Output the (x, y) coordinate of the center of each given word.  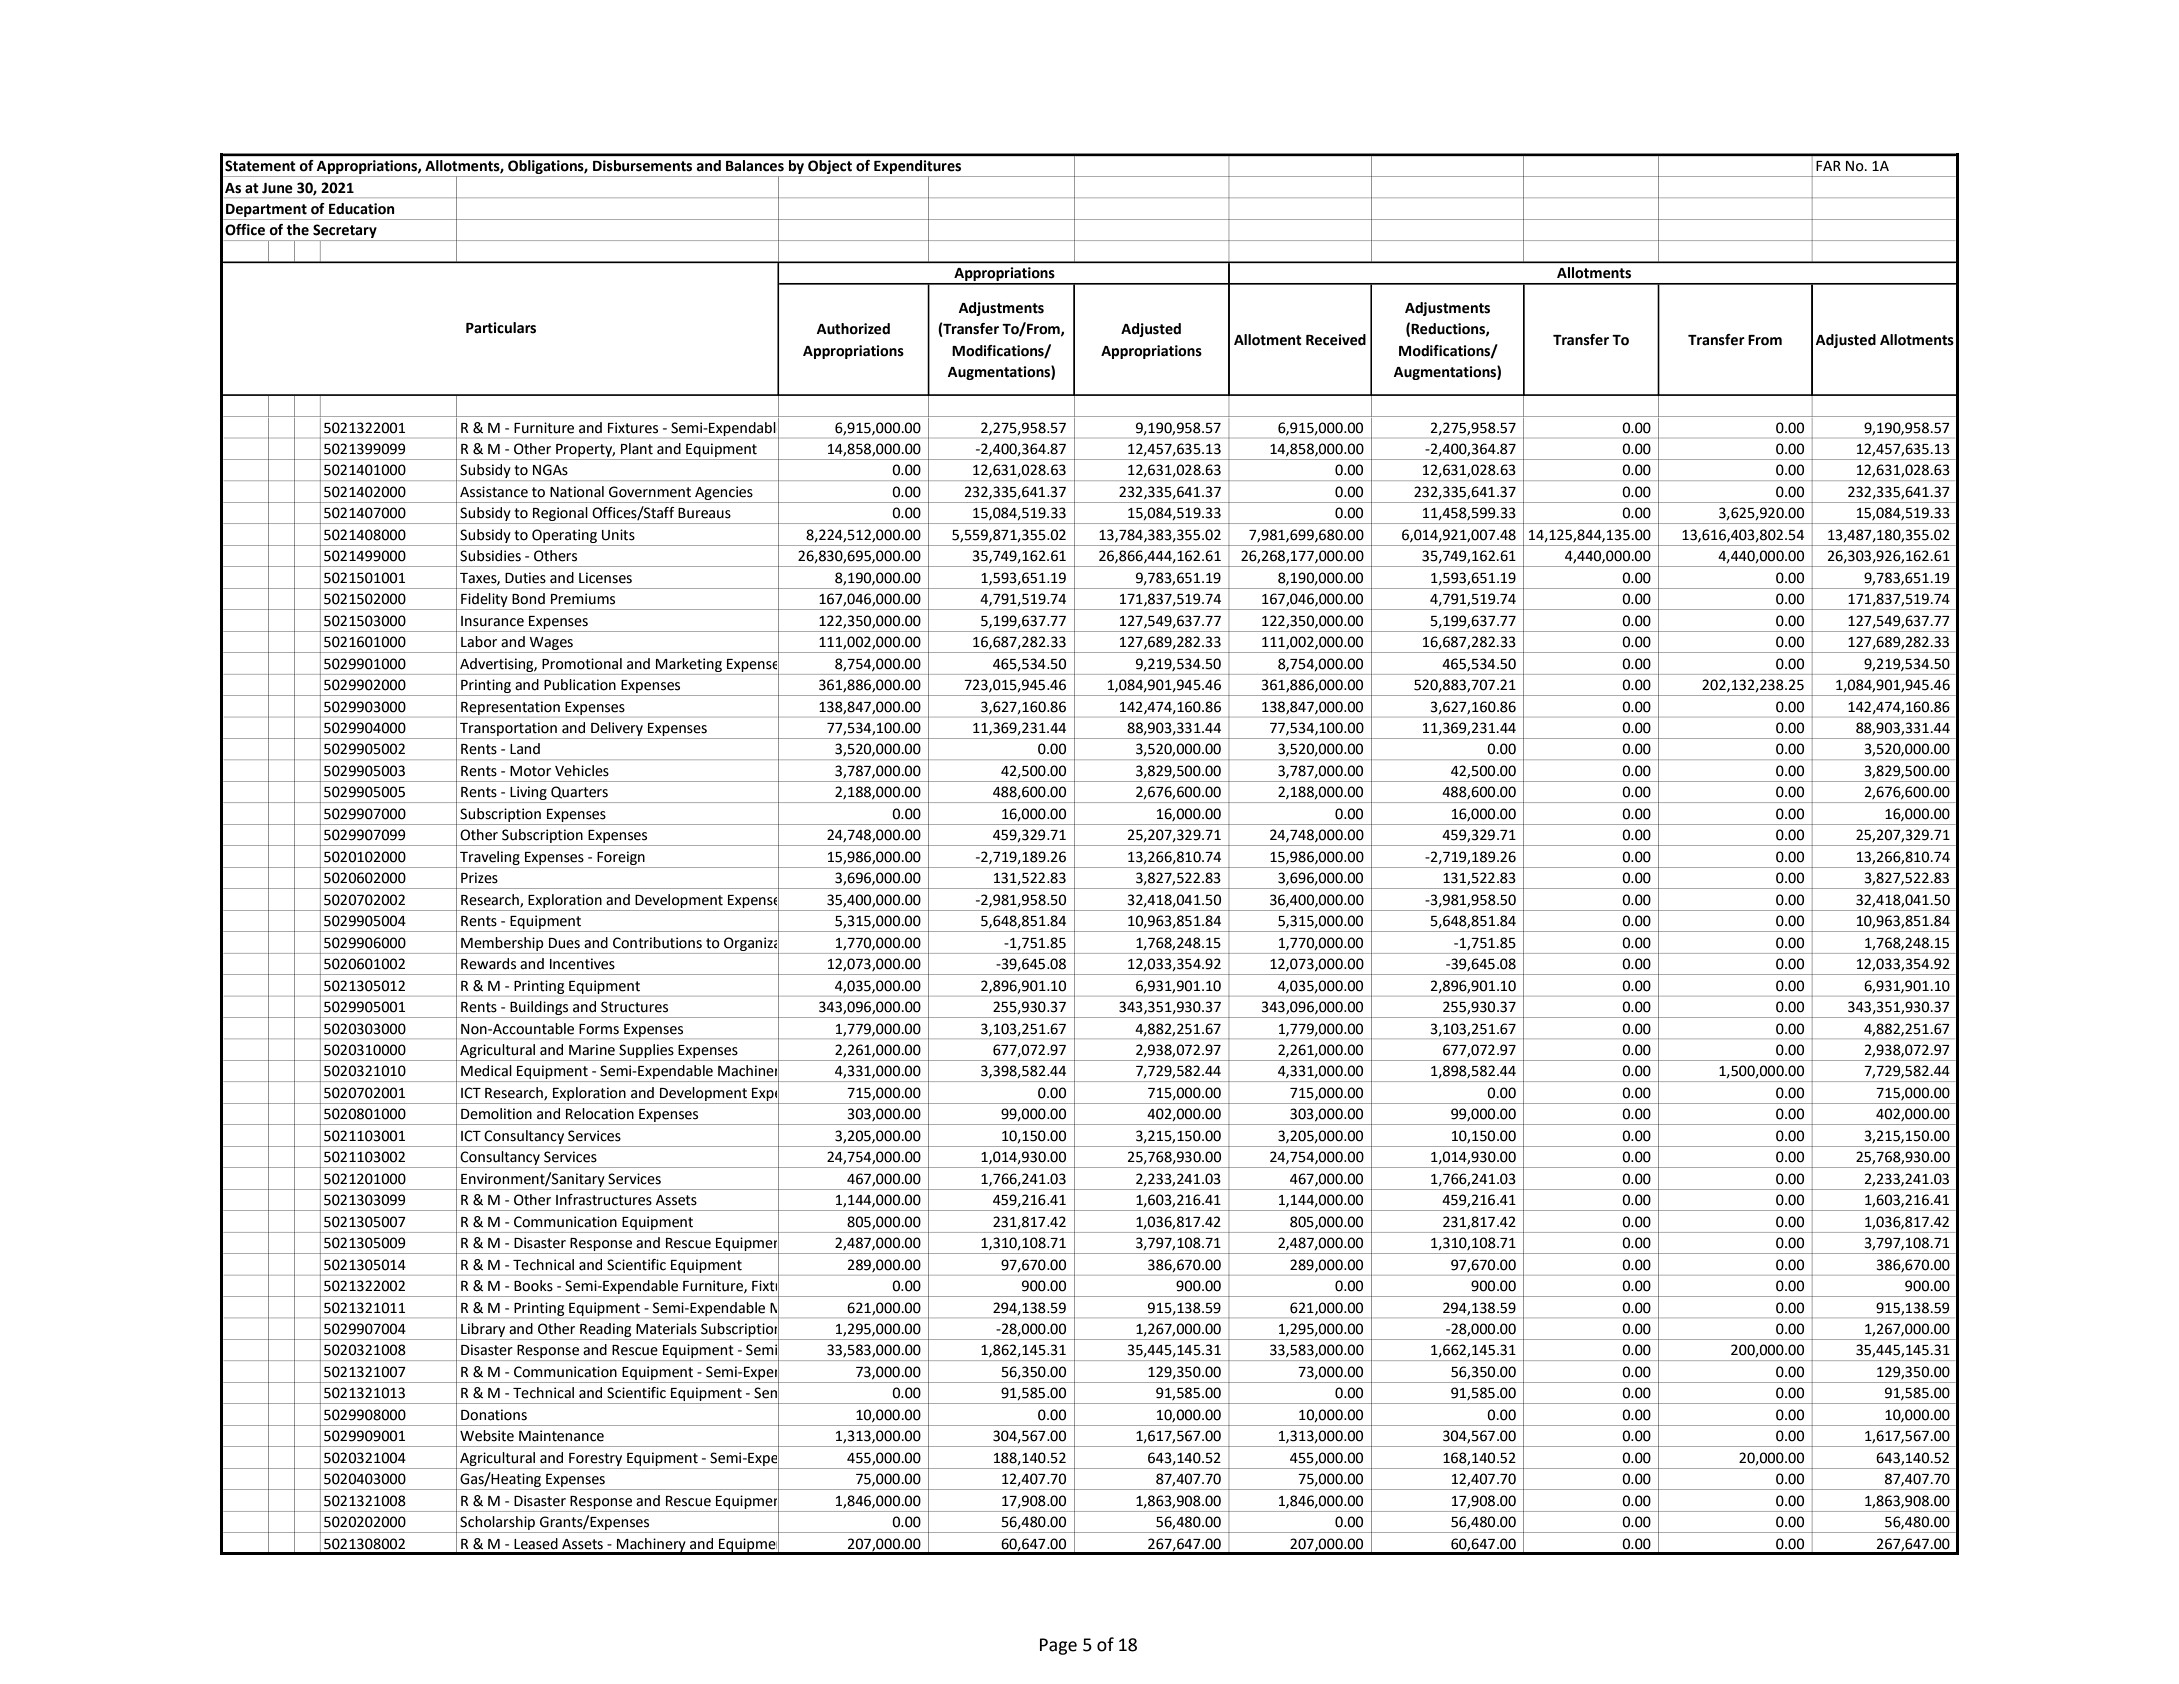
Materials (666, 1329)
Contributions (657, 943)
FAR (1828, 166)
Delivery (617, 729)
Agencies (724, 493)
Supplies (646, 1051)
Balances (755, 165)
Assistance (494, 492)
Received (1336, 340)
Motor (530, 771)
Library (483, 1330)
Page (1058, 1646)
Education (362, 209)
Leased (536, 1544)
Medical (486, 1071)
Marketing (689, 665)
